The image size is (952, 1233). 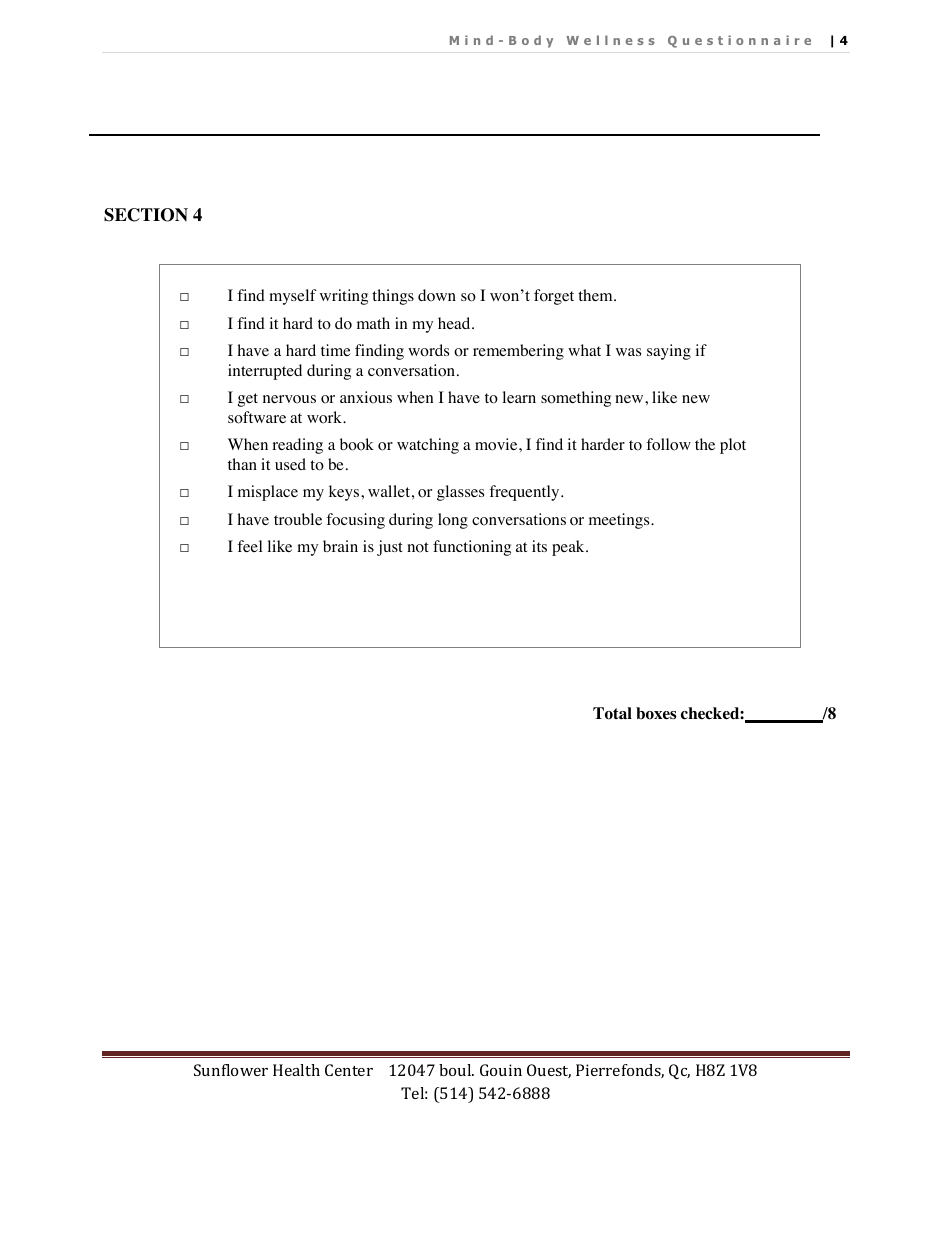 I want to click on Questionnaire, so click(x=739, y=41).
